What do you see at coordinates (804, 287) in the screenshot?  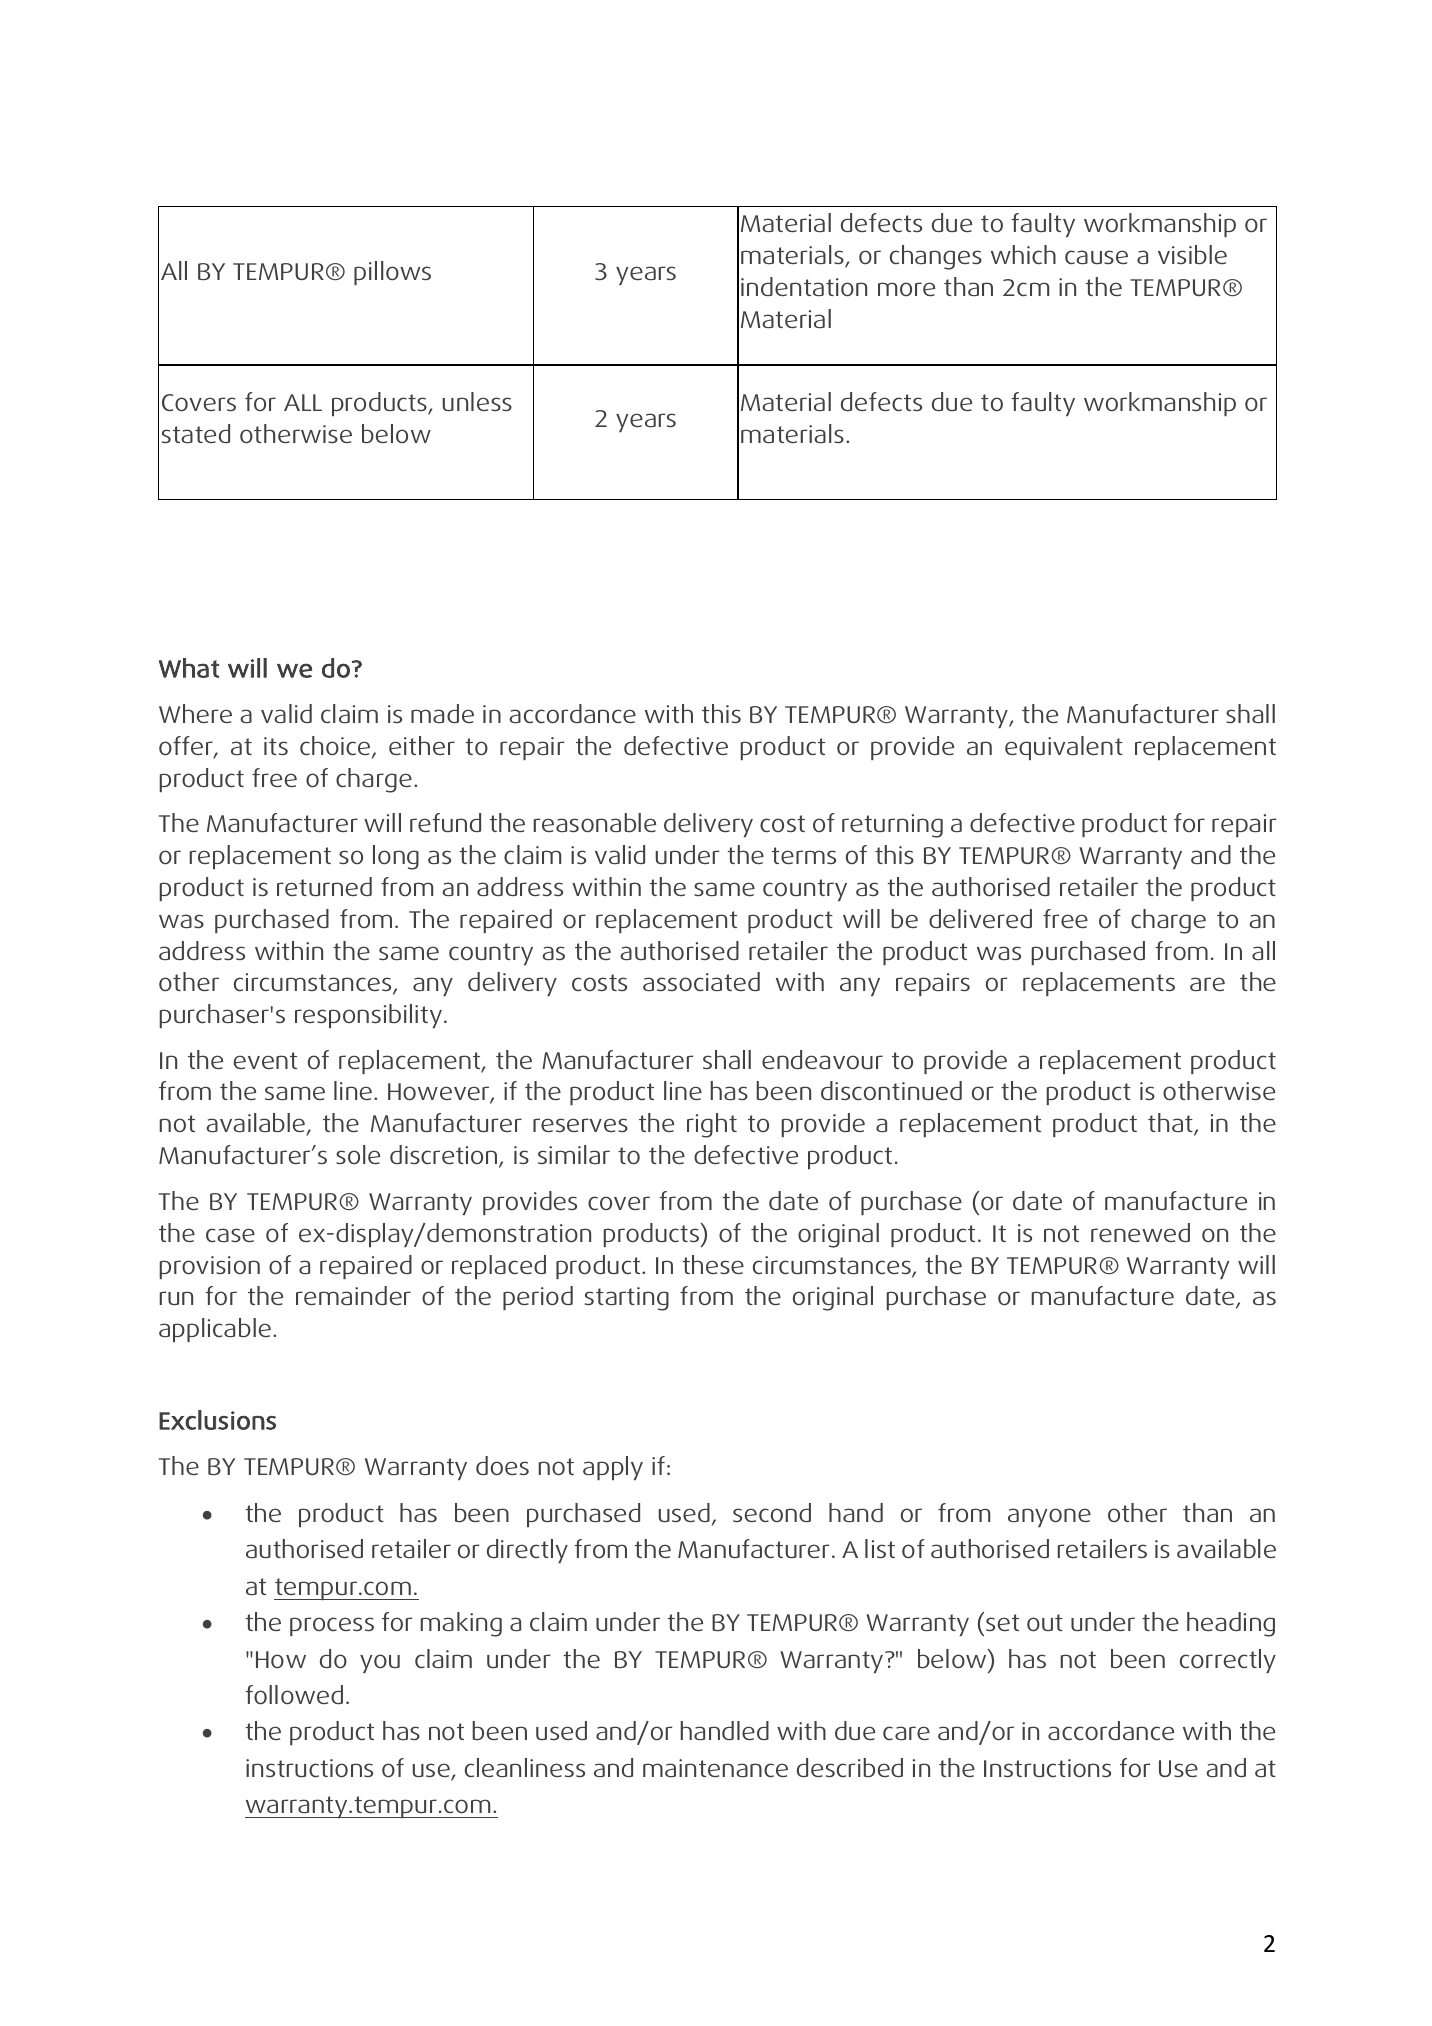 I see `indentation` at bounding box center [804, 287].
